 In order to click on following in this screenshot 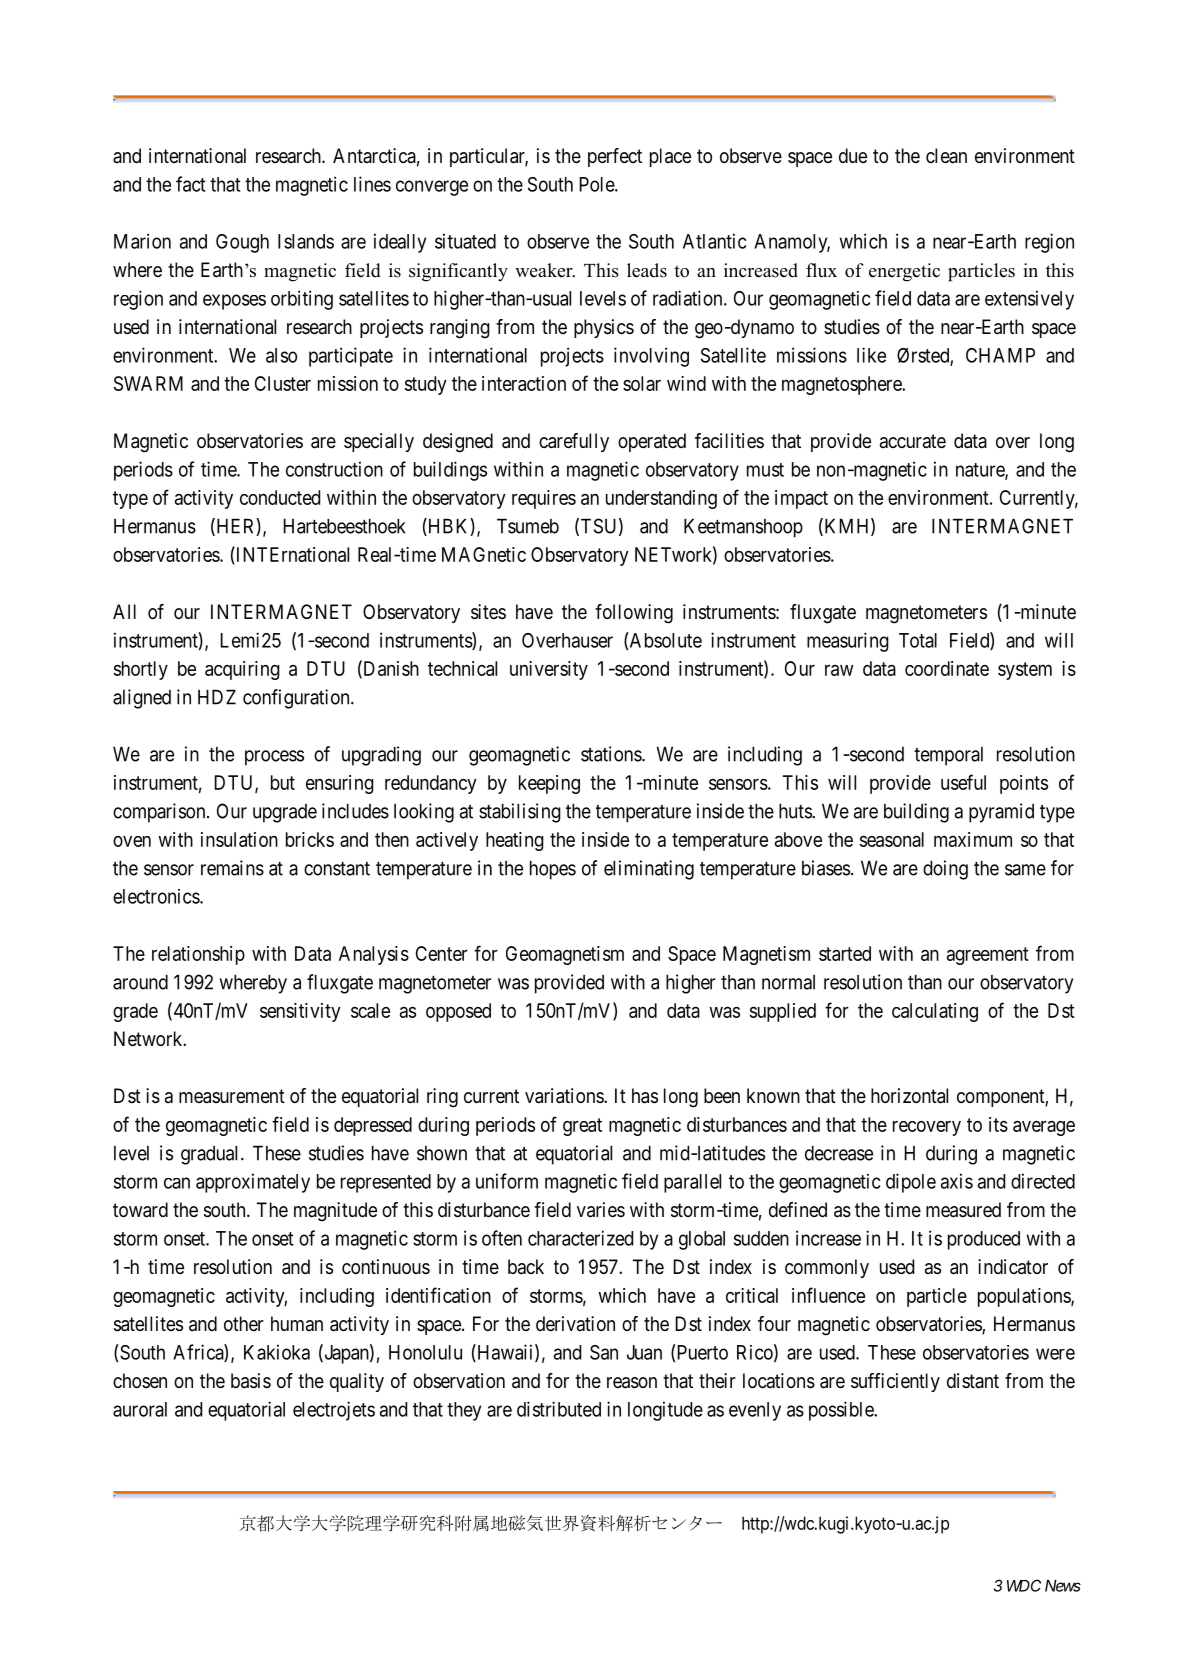, I will do `click(634, 614)`.
